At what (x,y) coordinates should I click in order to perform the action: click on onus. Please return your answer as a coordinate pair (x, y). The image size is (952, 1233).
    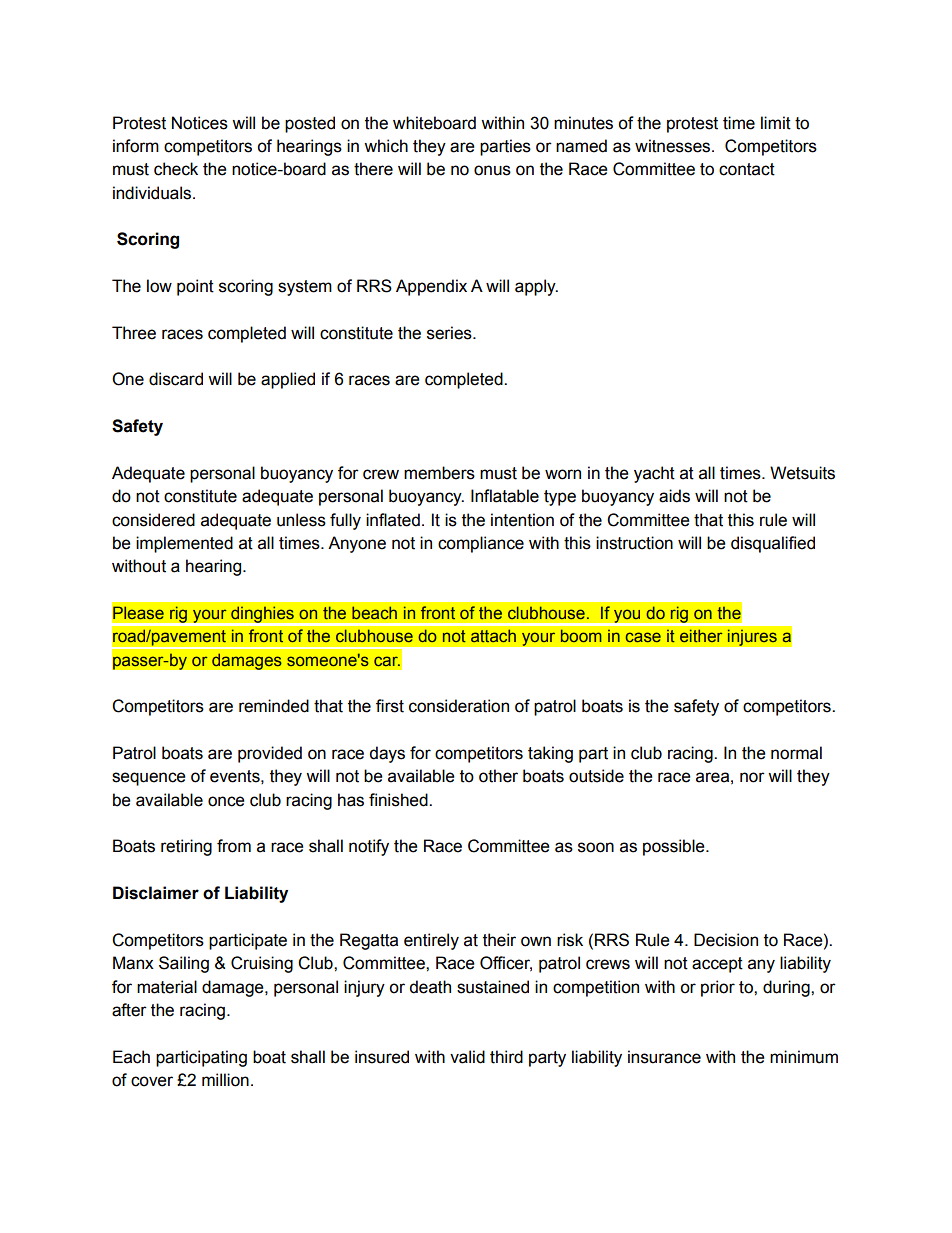
    Looking at the image, I should click on (492, 170).
